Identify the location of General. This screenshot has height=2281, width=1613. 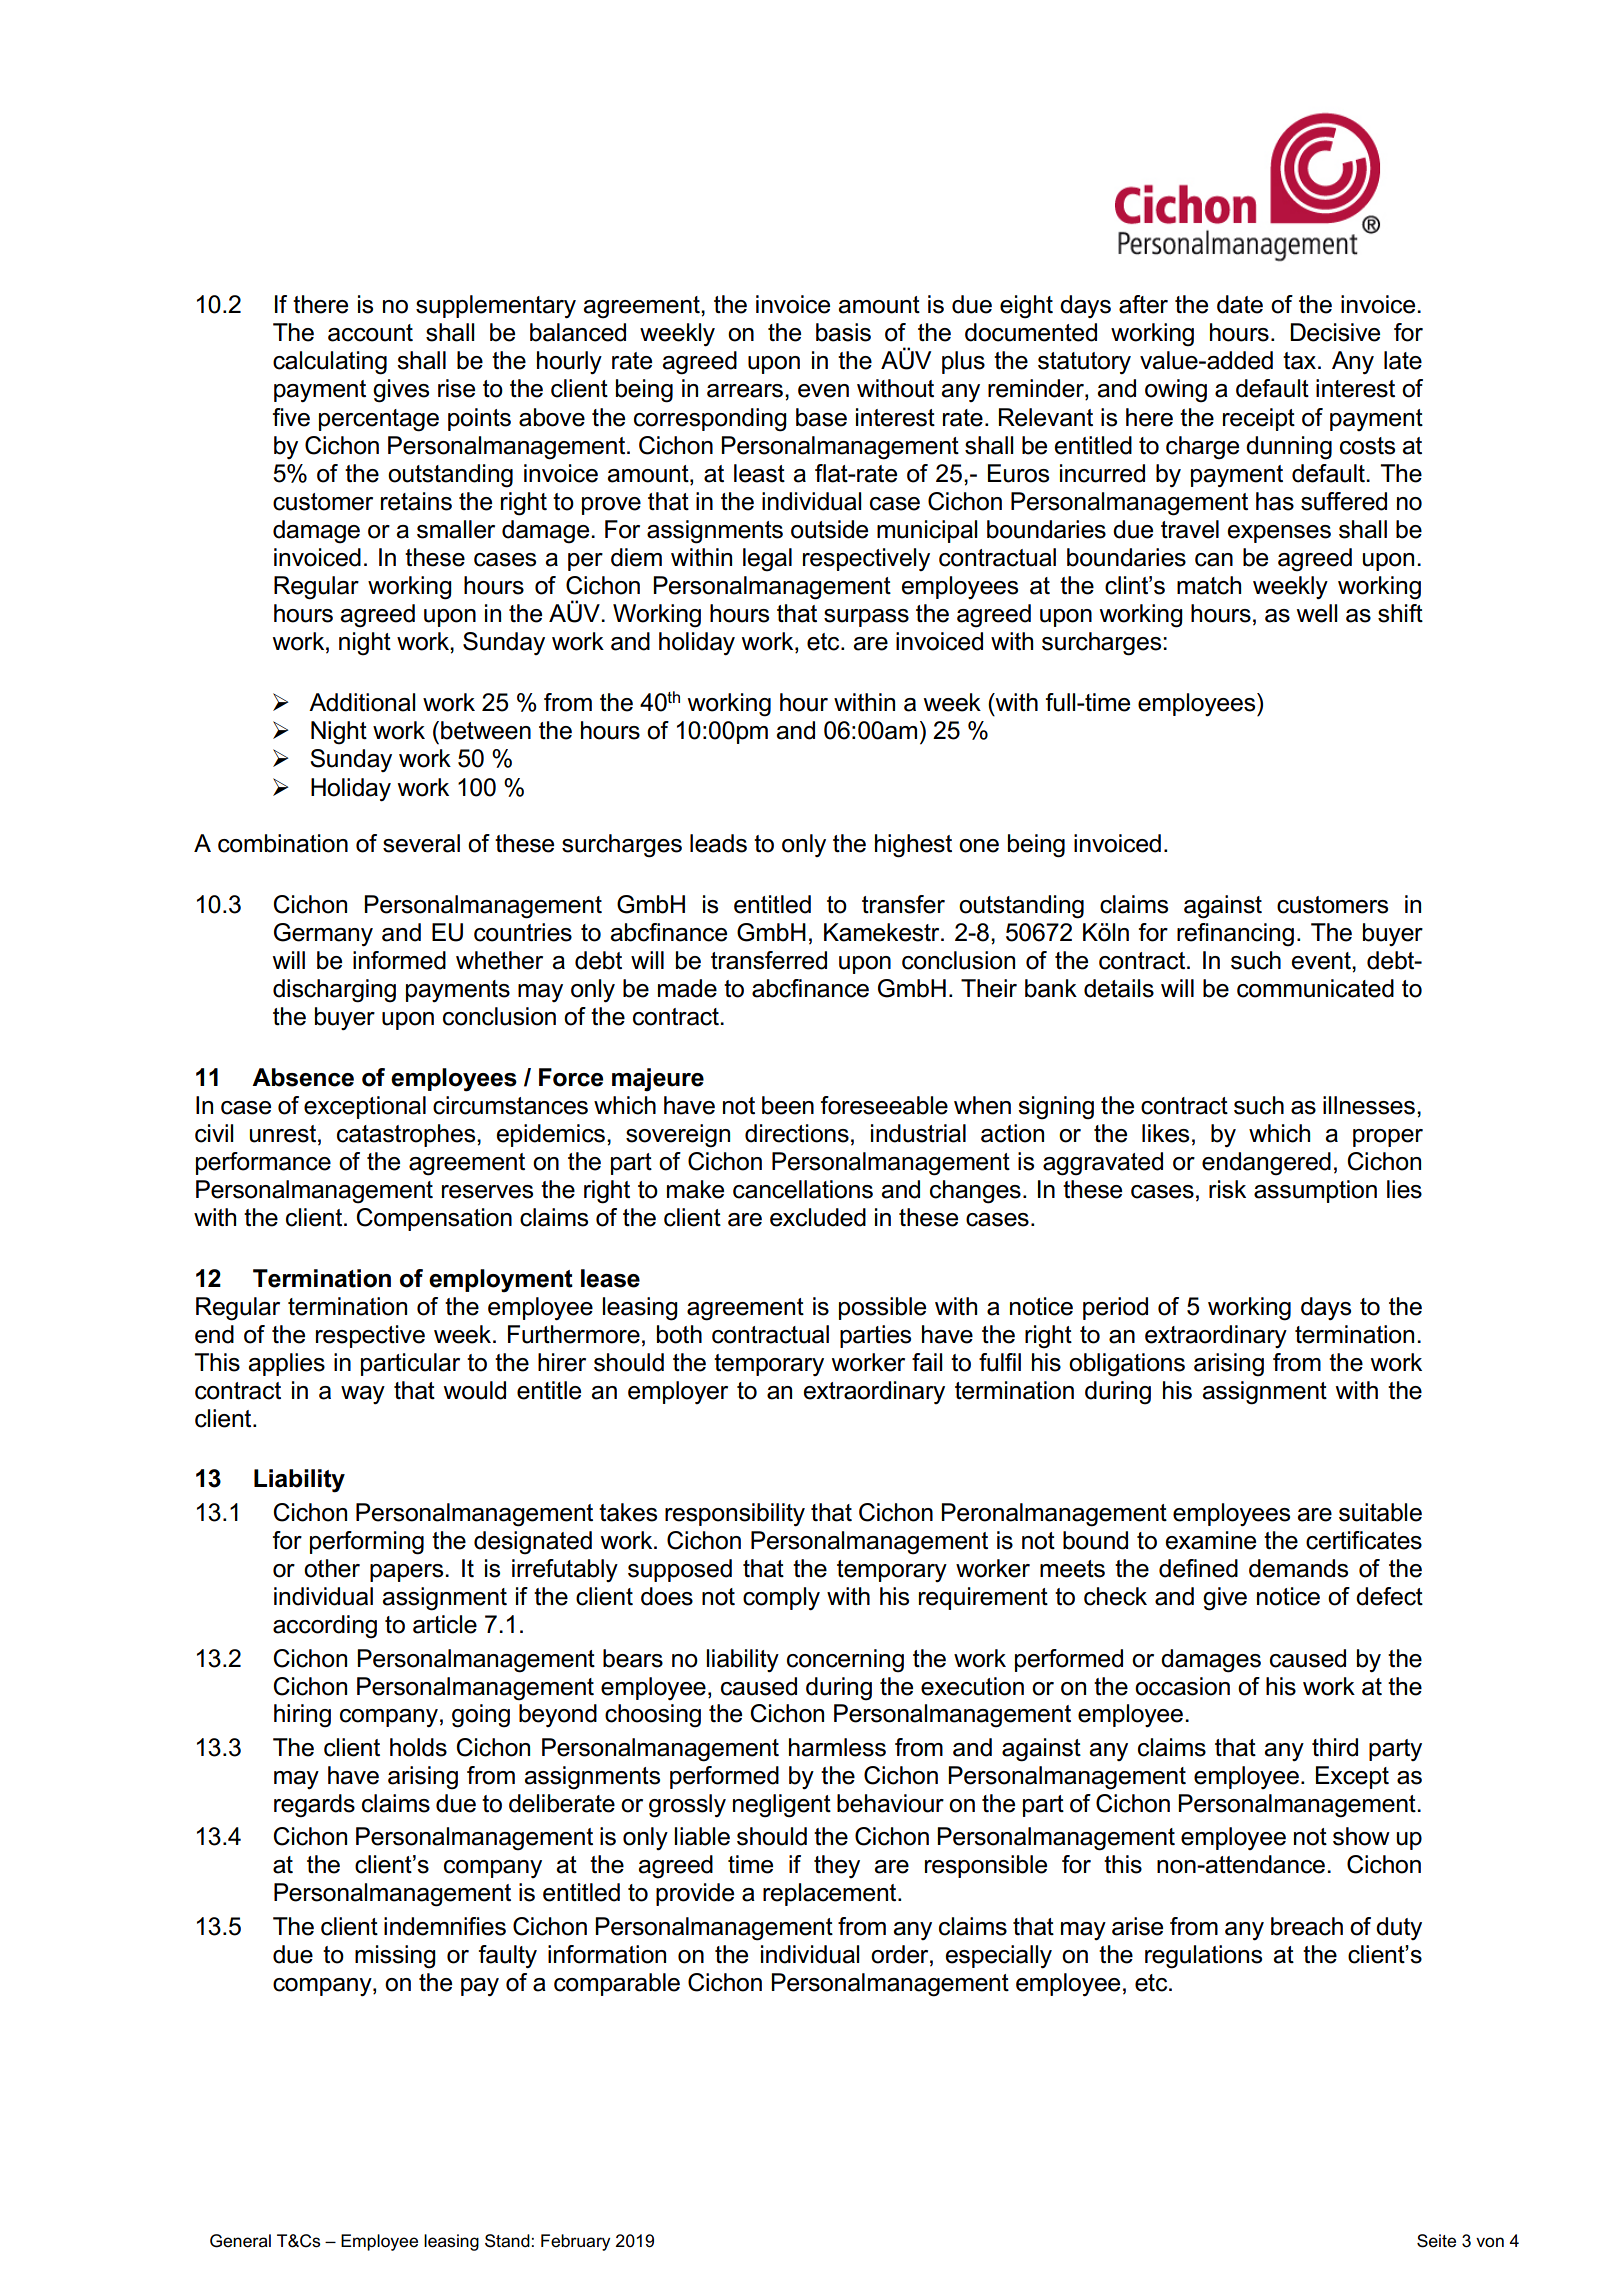
(240, 2241).
